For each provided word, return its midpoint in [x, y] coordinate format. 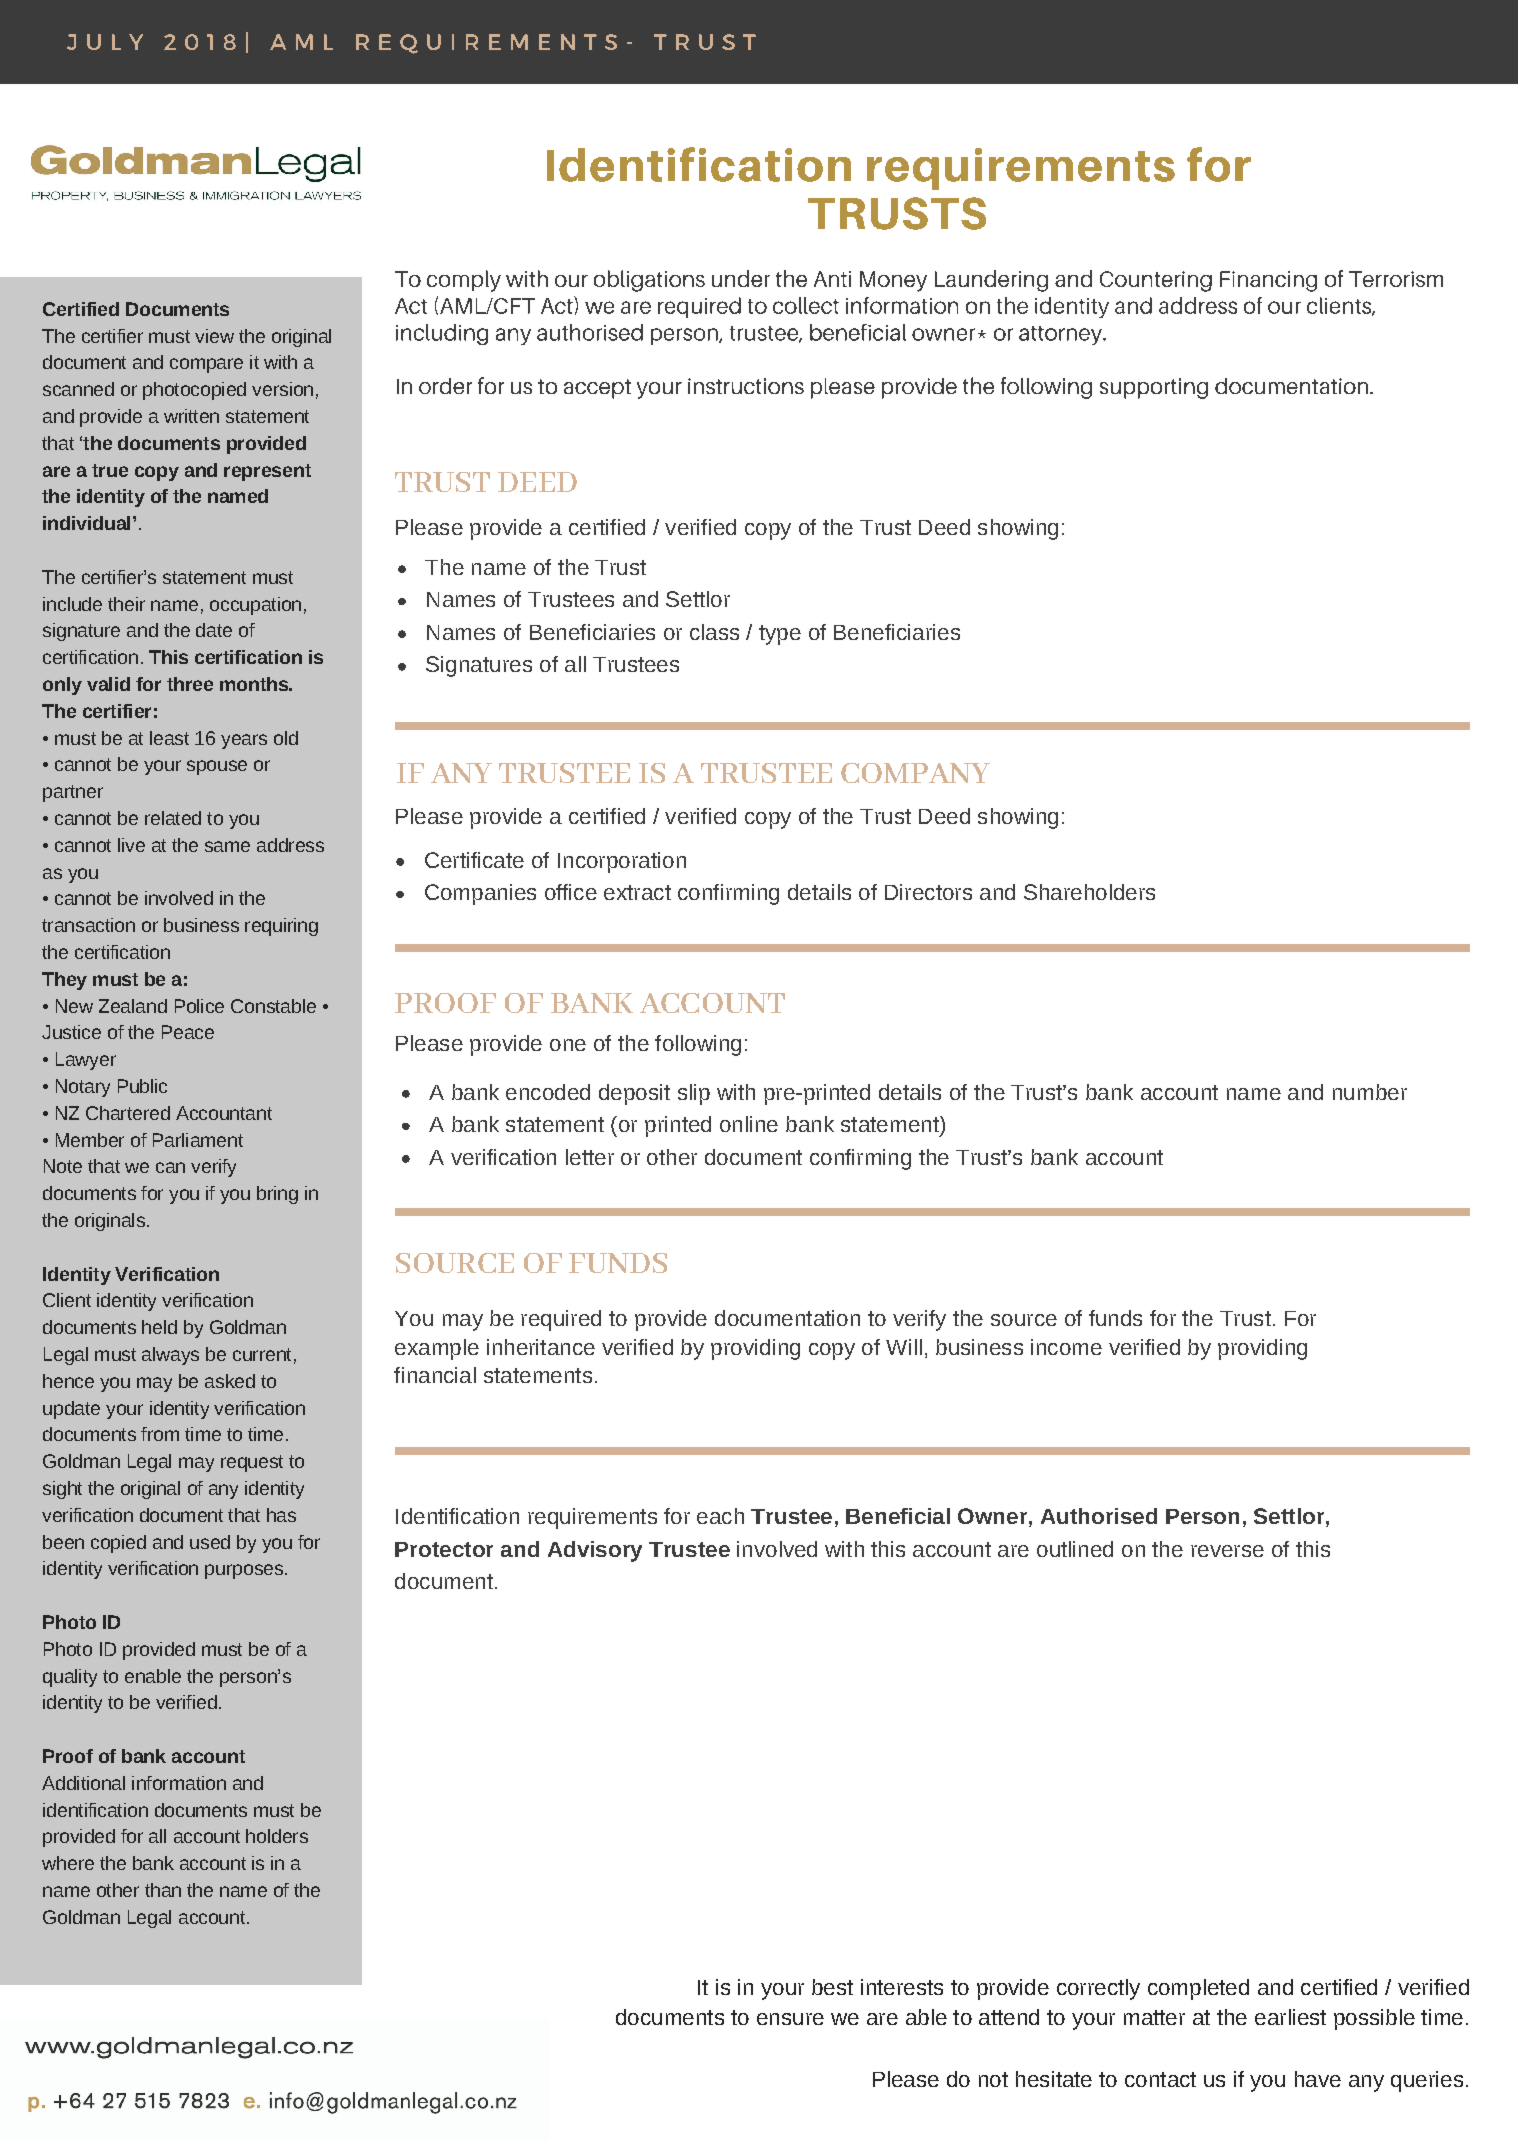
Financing [1268, 281]
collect [806, 305]
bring [277, 1195]
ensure [790, 2019]
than [163, 1890]
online [749, 1124]
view [214, 336]
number [1370, 1092]
